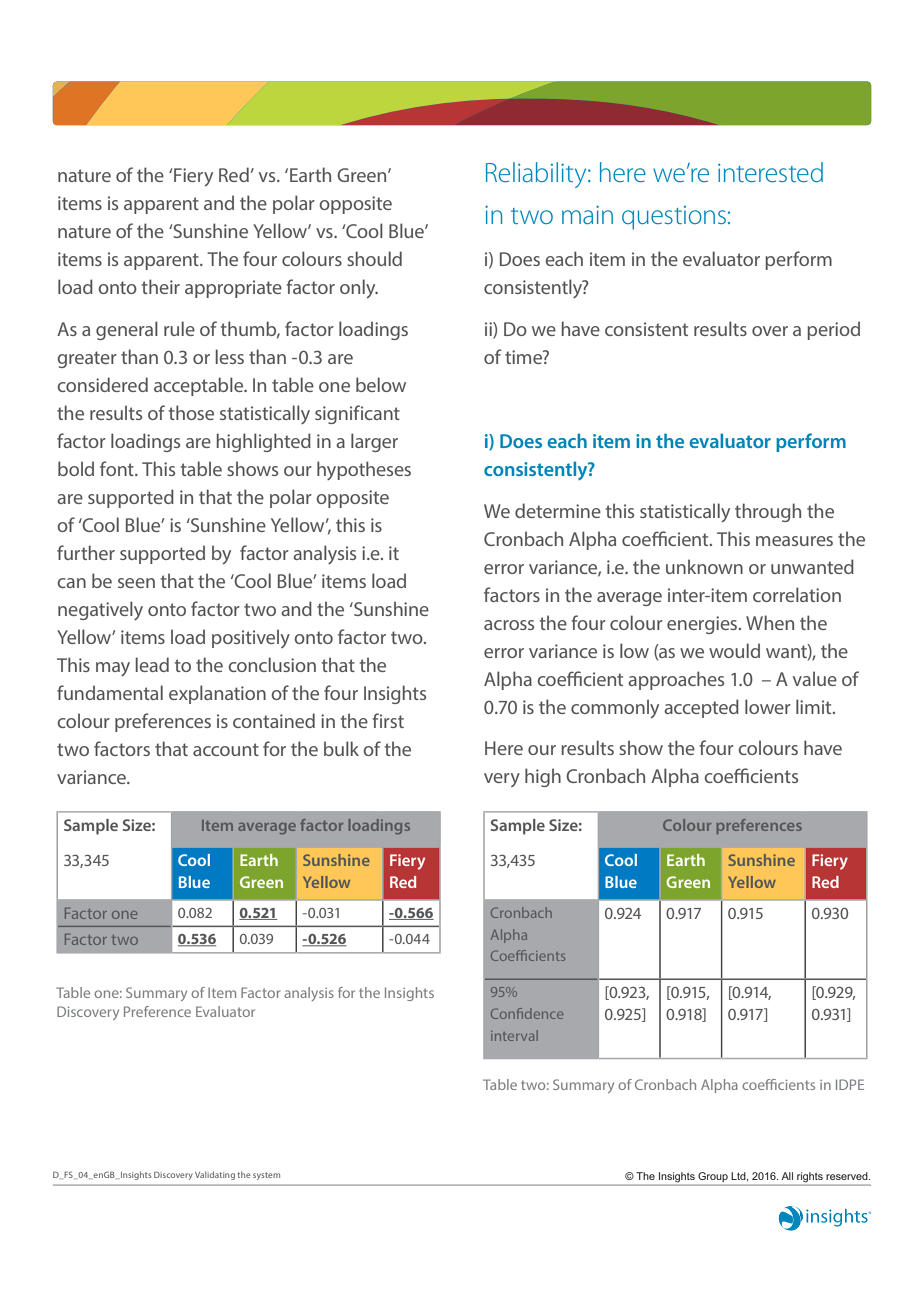 This screenshot has height=1308, width=924. Describe the element at coordinates (226, 749) in the screenshot. I see `account` at that location.
